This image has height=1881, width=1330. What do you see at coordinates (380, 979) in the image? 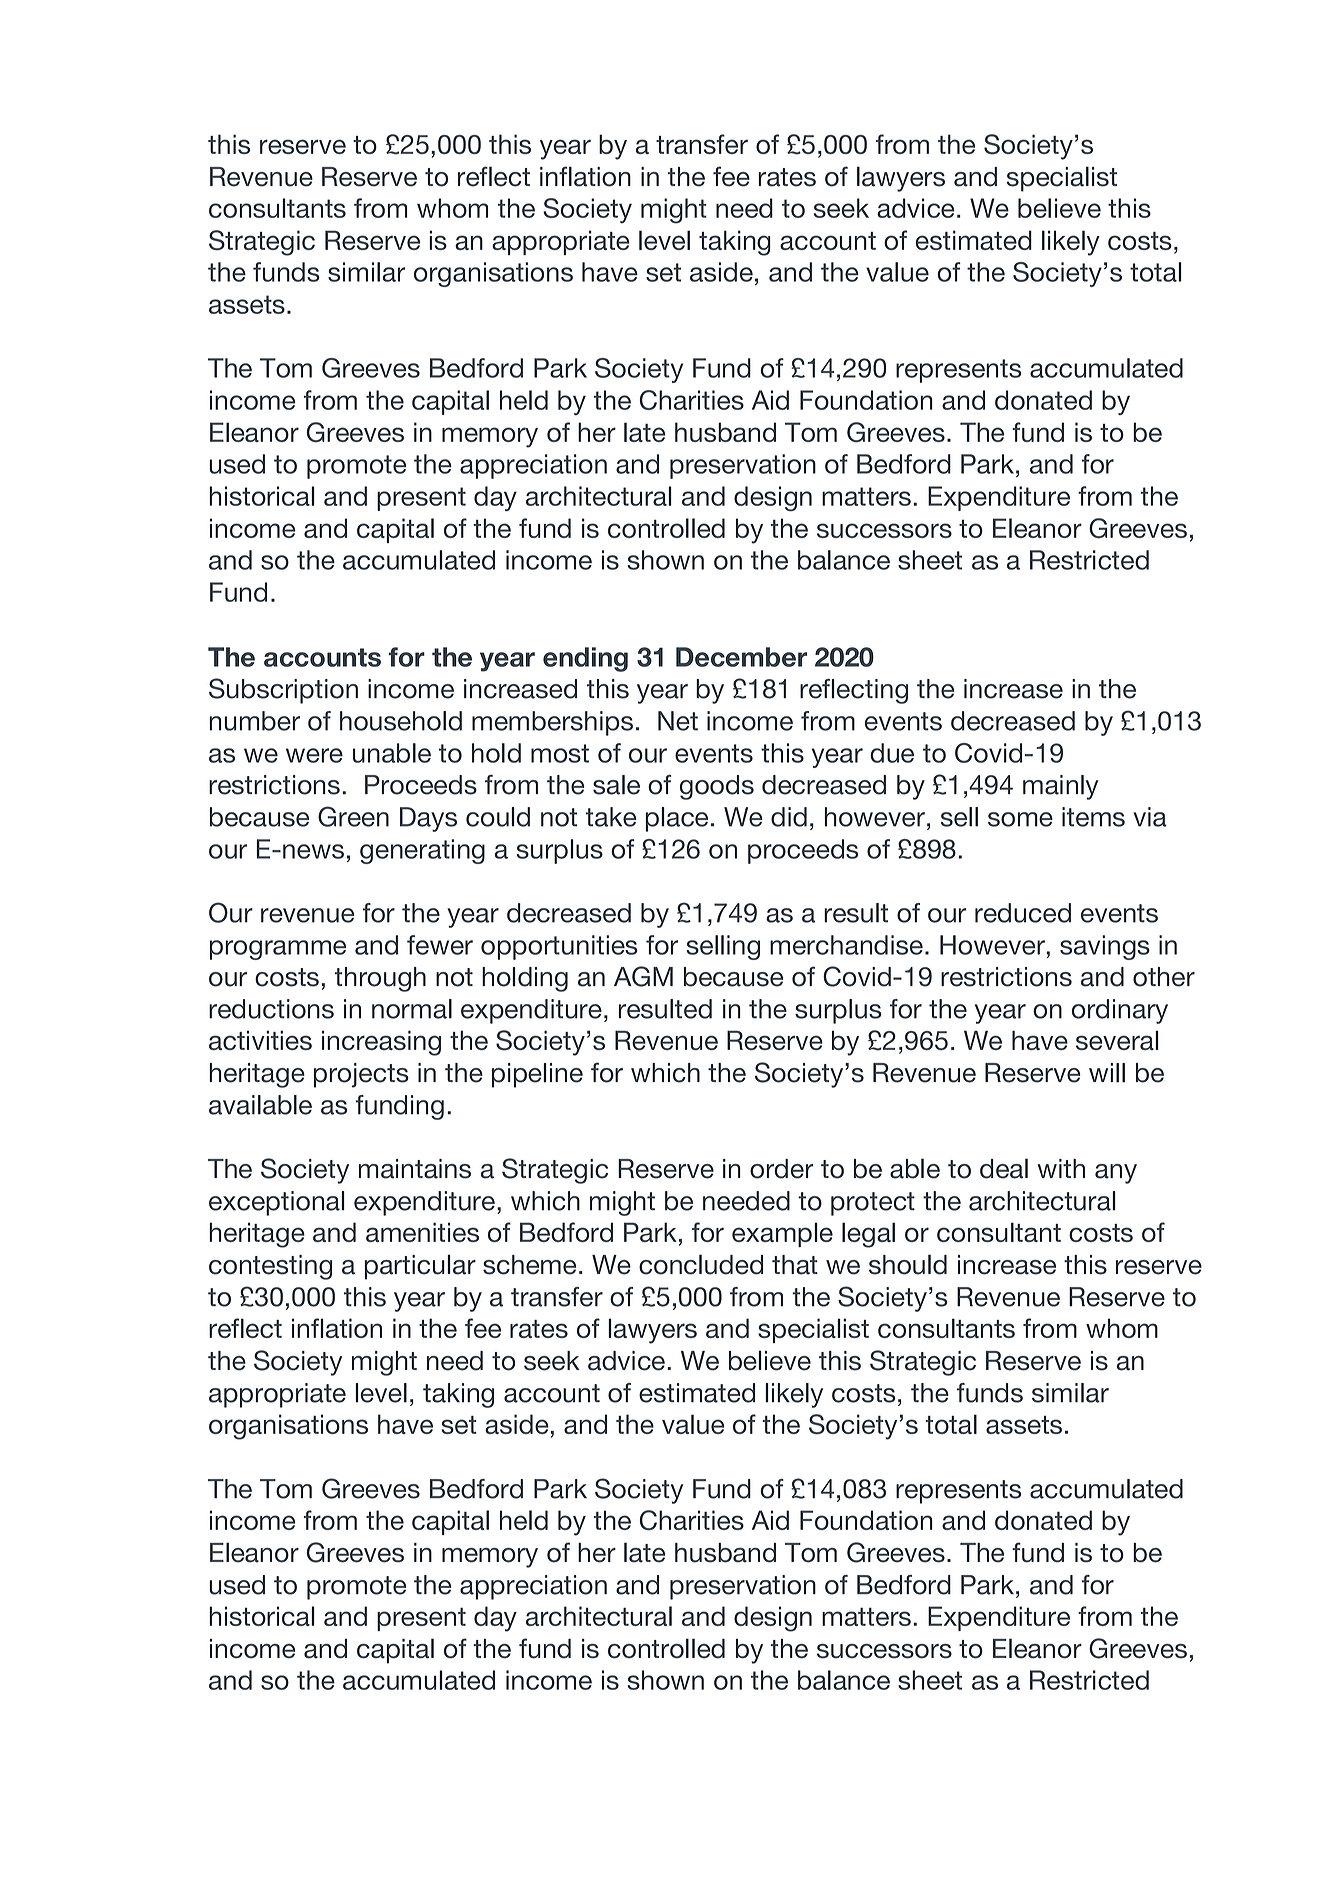
I see `through` at bounding box center [380, 979].
